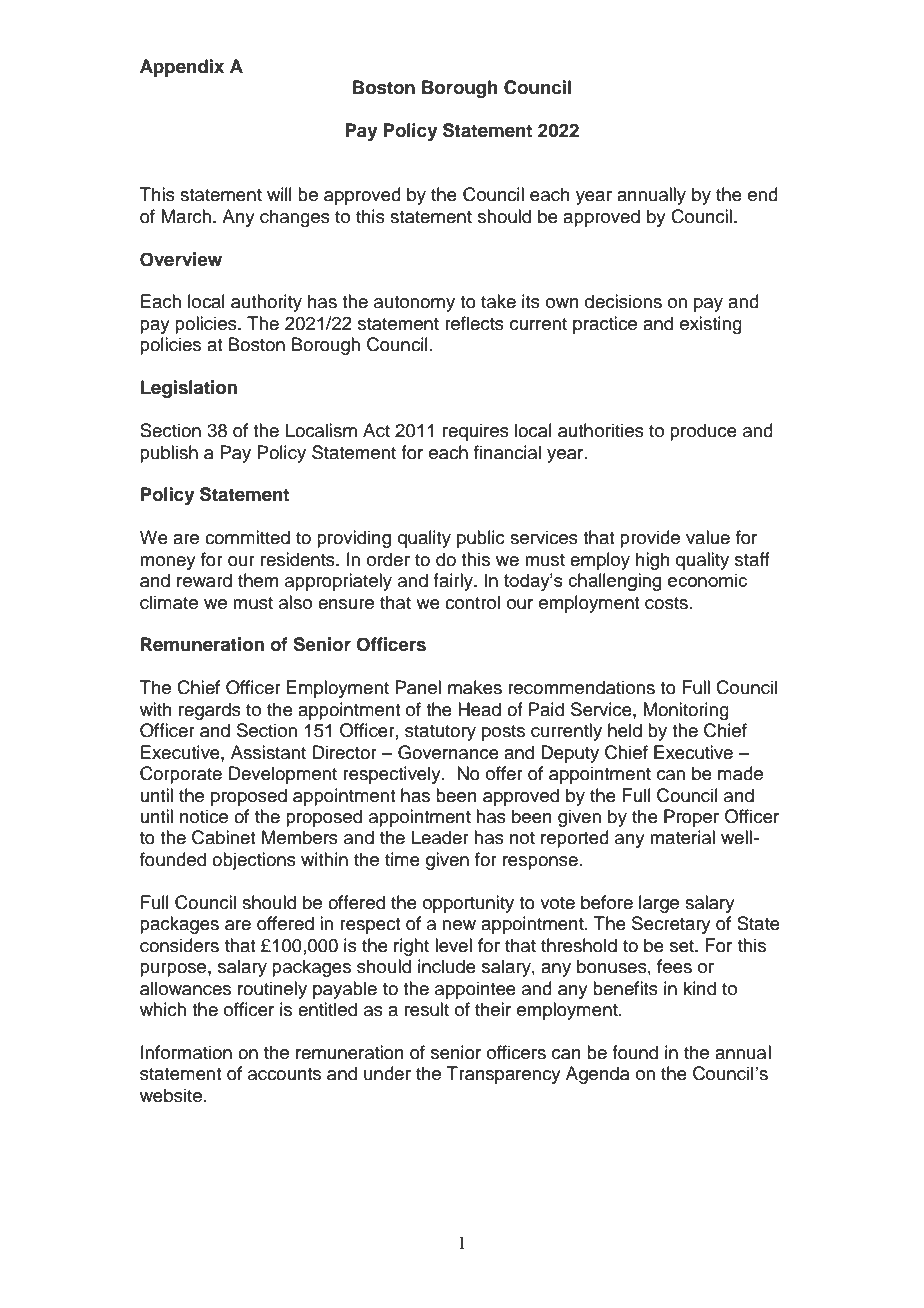 Image resolution: width=924 pixels, height=1308 pixels. What do you see at coordinates (266, 303) in the screenshot?
I see `authority` at bounding box center [266, 303].
